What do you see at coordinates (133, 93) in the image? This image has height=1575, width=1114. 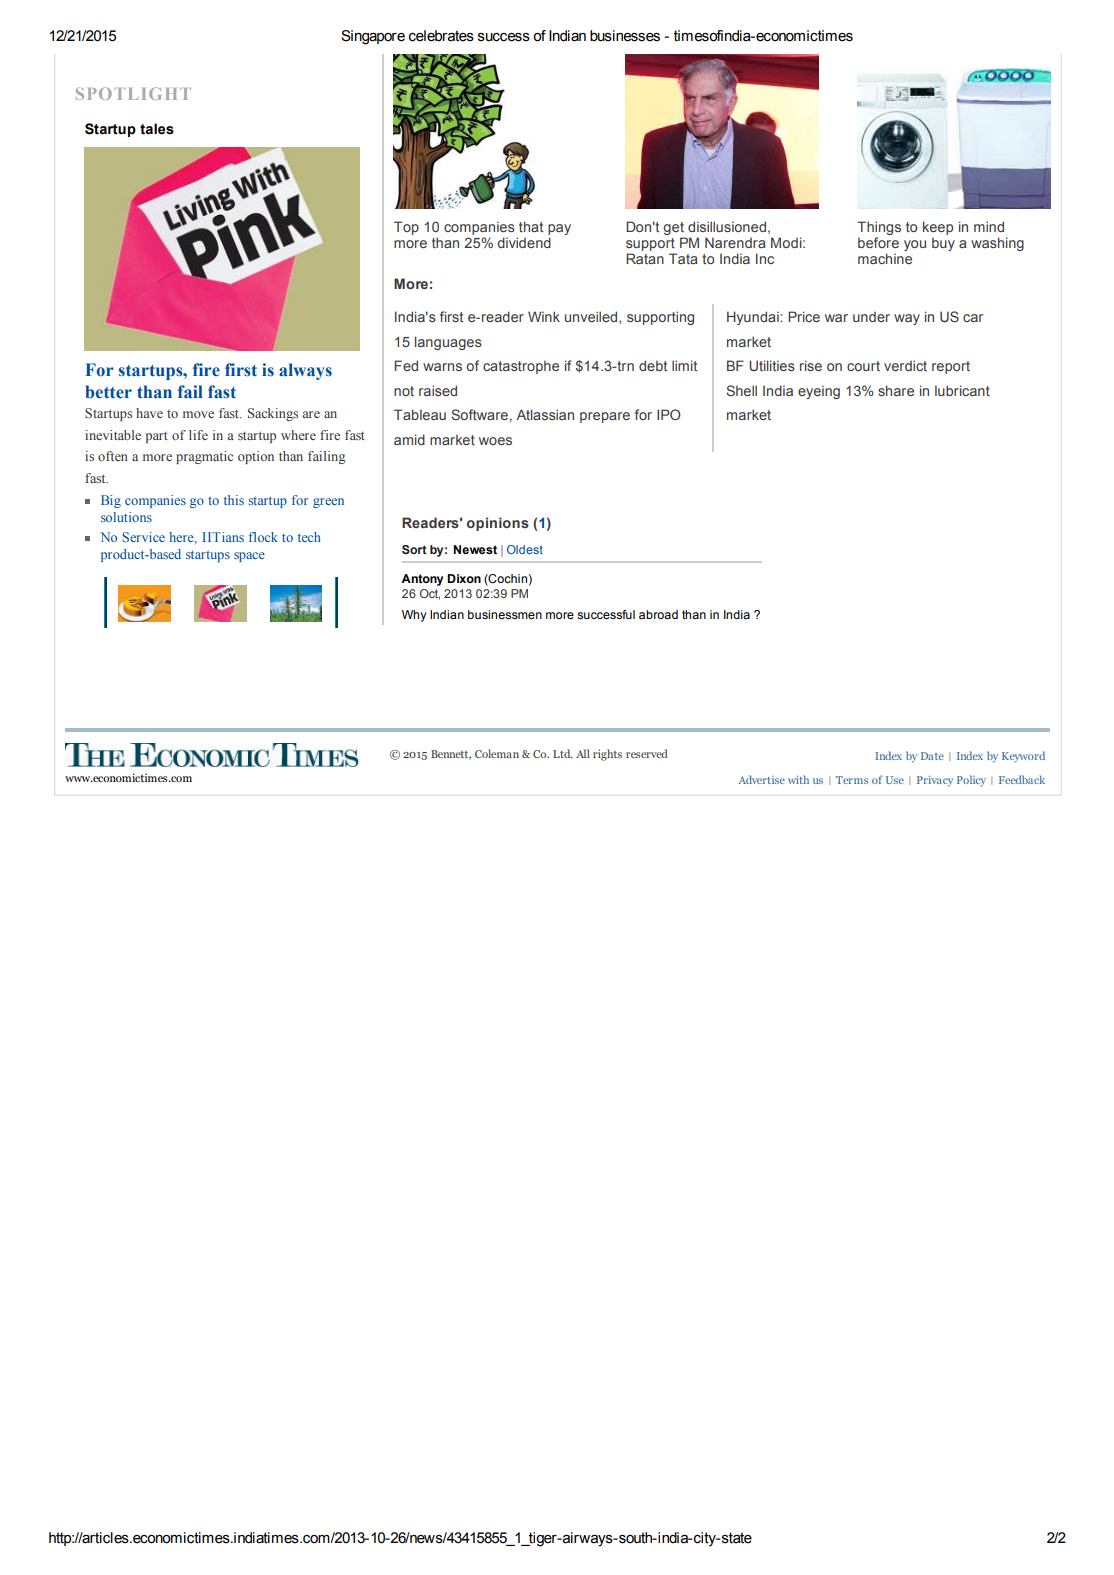 I see `SPOTLIGHT` at bounding box center [133, 93].
